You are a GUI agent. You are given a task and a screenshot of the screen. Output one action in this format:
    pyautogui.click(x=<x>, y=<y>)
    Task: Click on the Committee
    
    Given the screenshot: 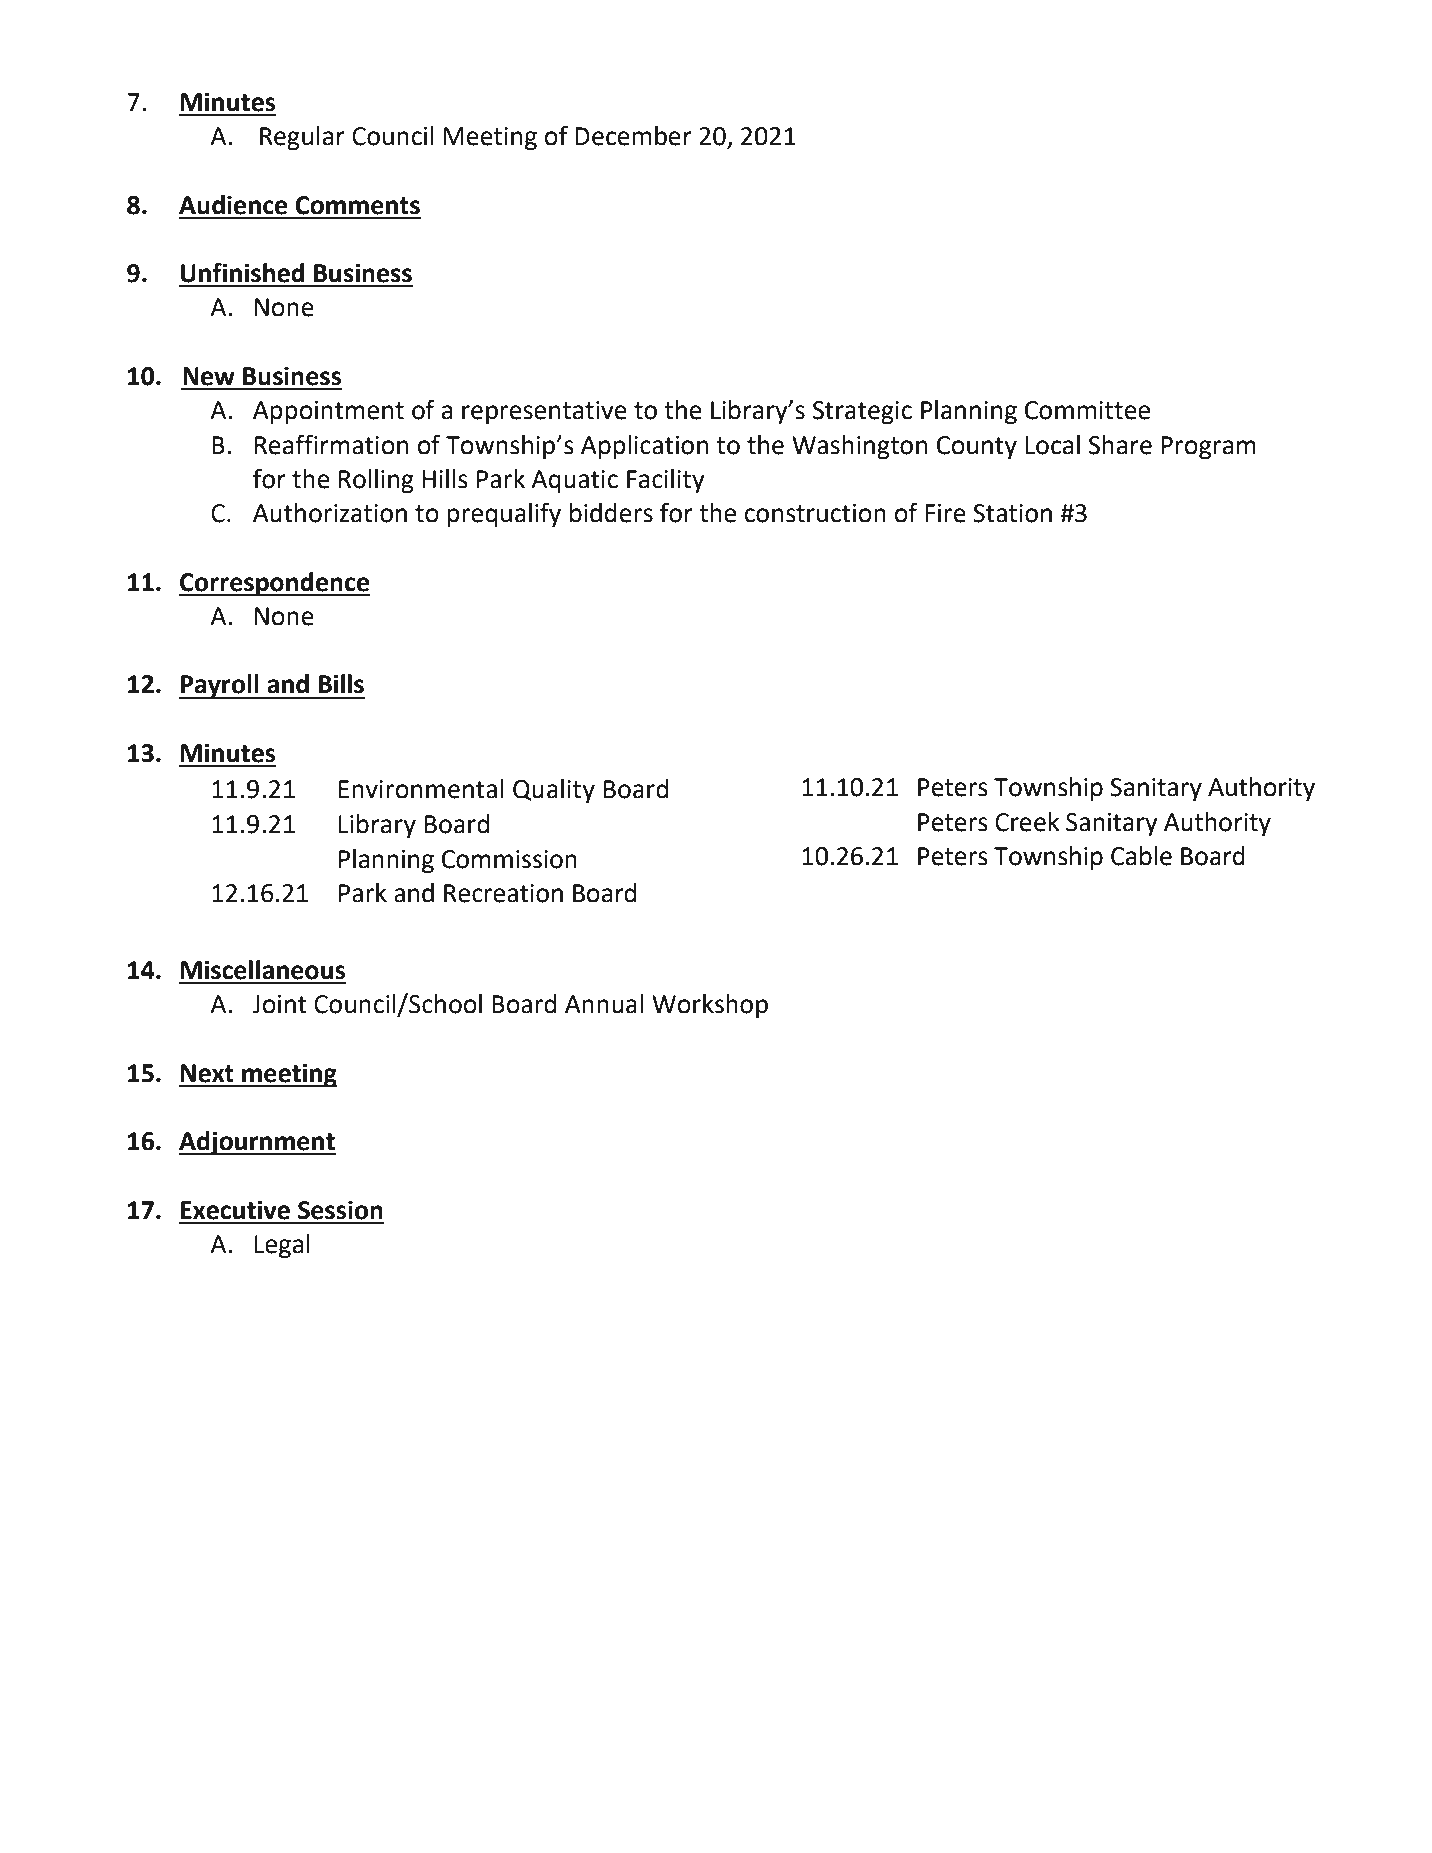 What is the action you would take?
    pyautogui.click(x=1087, y=410)
